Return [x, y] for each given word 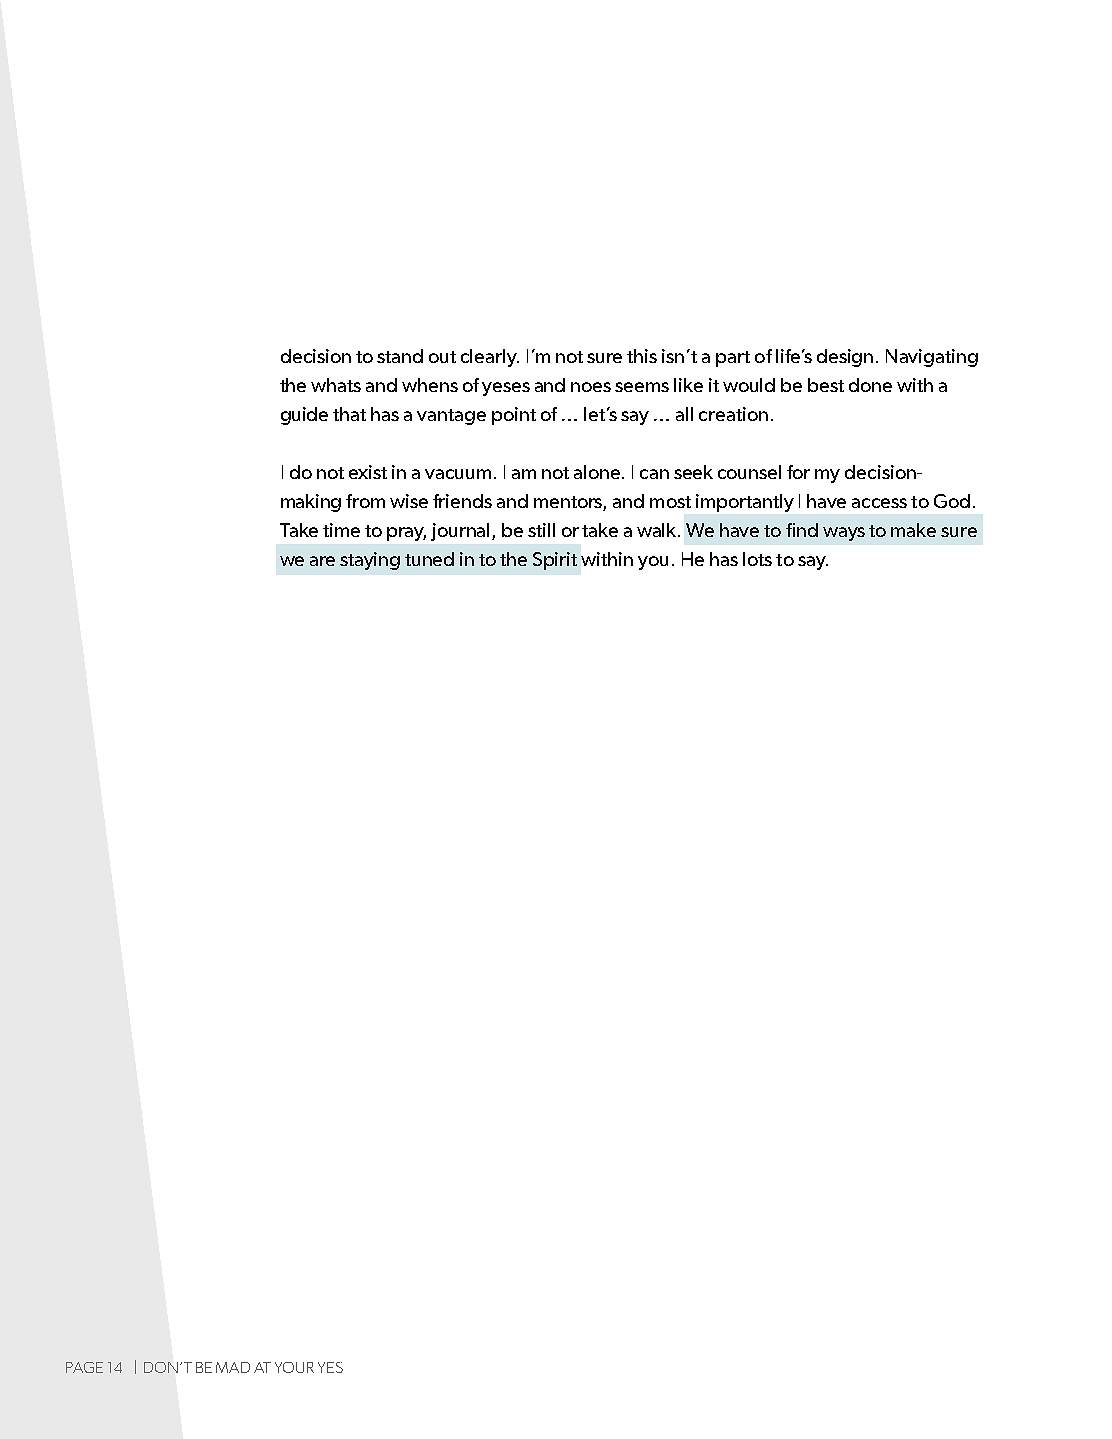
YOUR [294, 1367]
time [341, 530]
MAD [233, 1367]
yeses [506, 389]
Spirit [555, 561]
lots [757, 559]
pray [406, 534]
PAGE [84, 1367]
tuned [429, 559]
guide [304, 416]
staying [370, 561]
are [322, 561]
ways [844, 534]
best [826, 385]
